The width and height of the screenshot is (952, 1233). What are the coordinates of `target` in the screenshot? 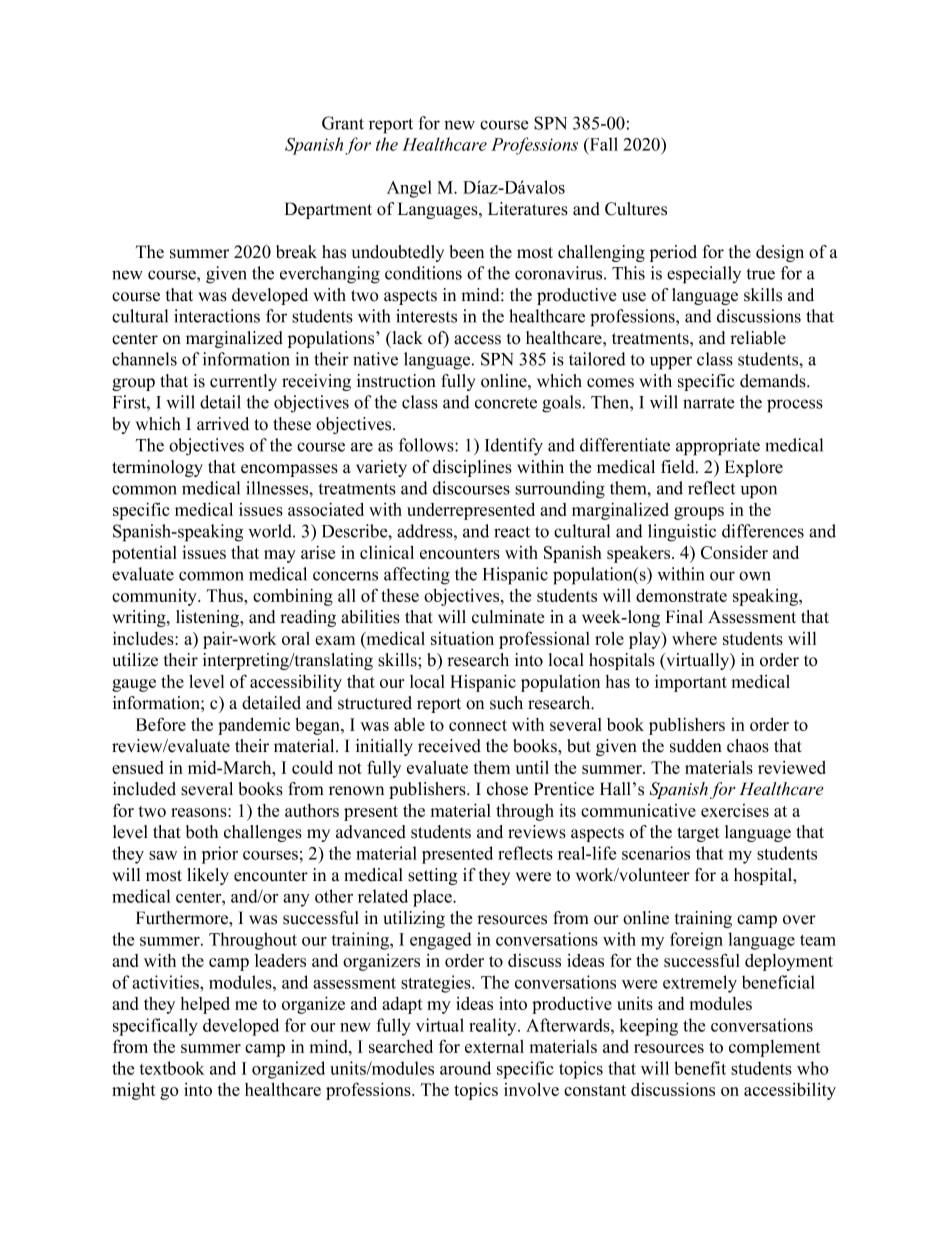 It's located at (699, 834).
